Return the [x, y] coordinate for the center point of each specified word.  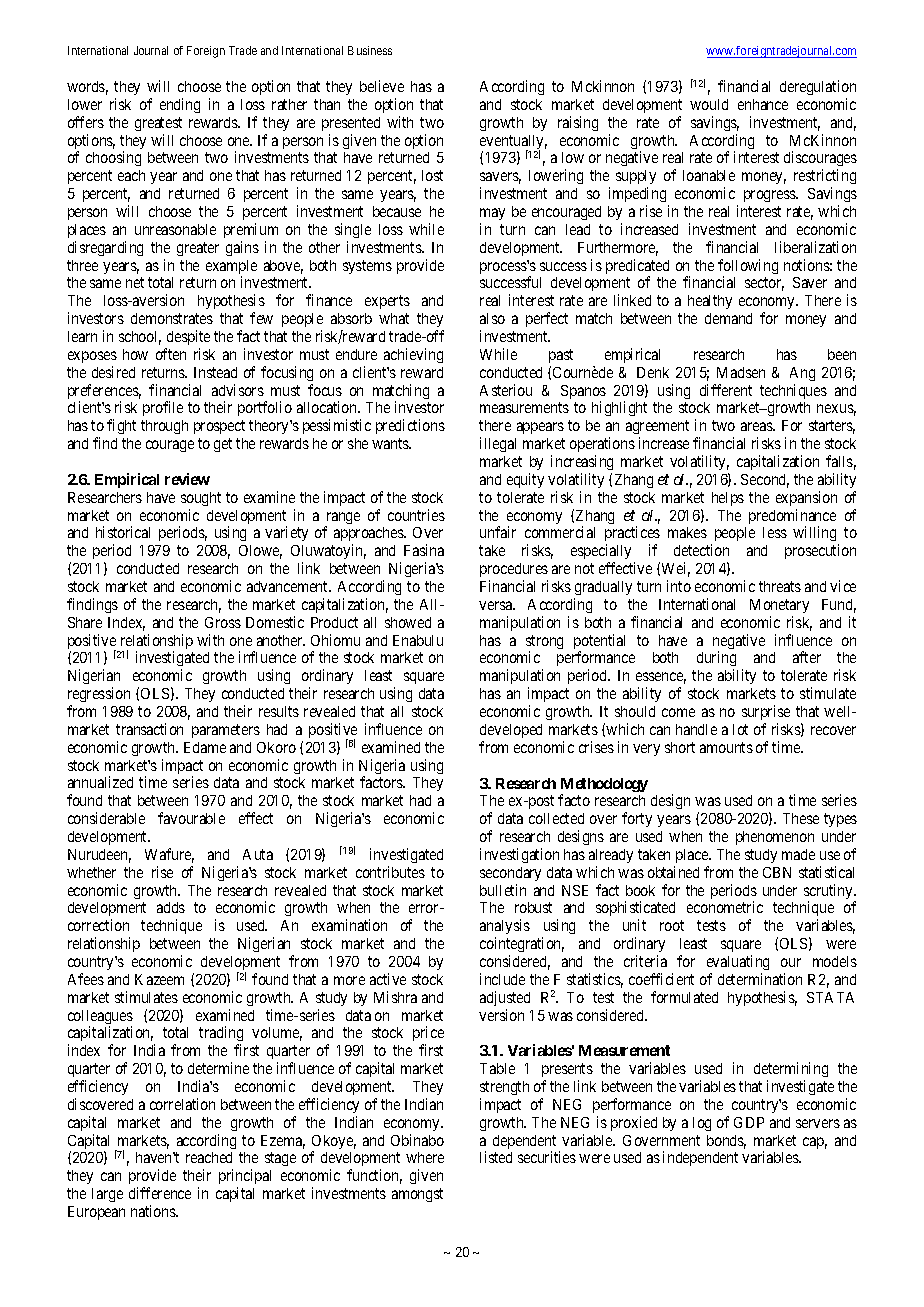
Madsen [741, 372]
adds [171, 907]
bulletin [503, 890]
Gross [223, 622]
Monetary [779, 606]
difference [160, 1193]
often [171, 354]
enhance [763, 104]
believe [382, 86]
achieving [413, 355]
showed [408, 622]
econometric [725, 907]
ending [180, 105]
